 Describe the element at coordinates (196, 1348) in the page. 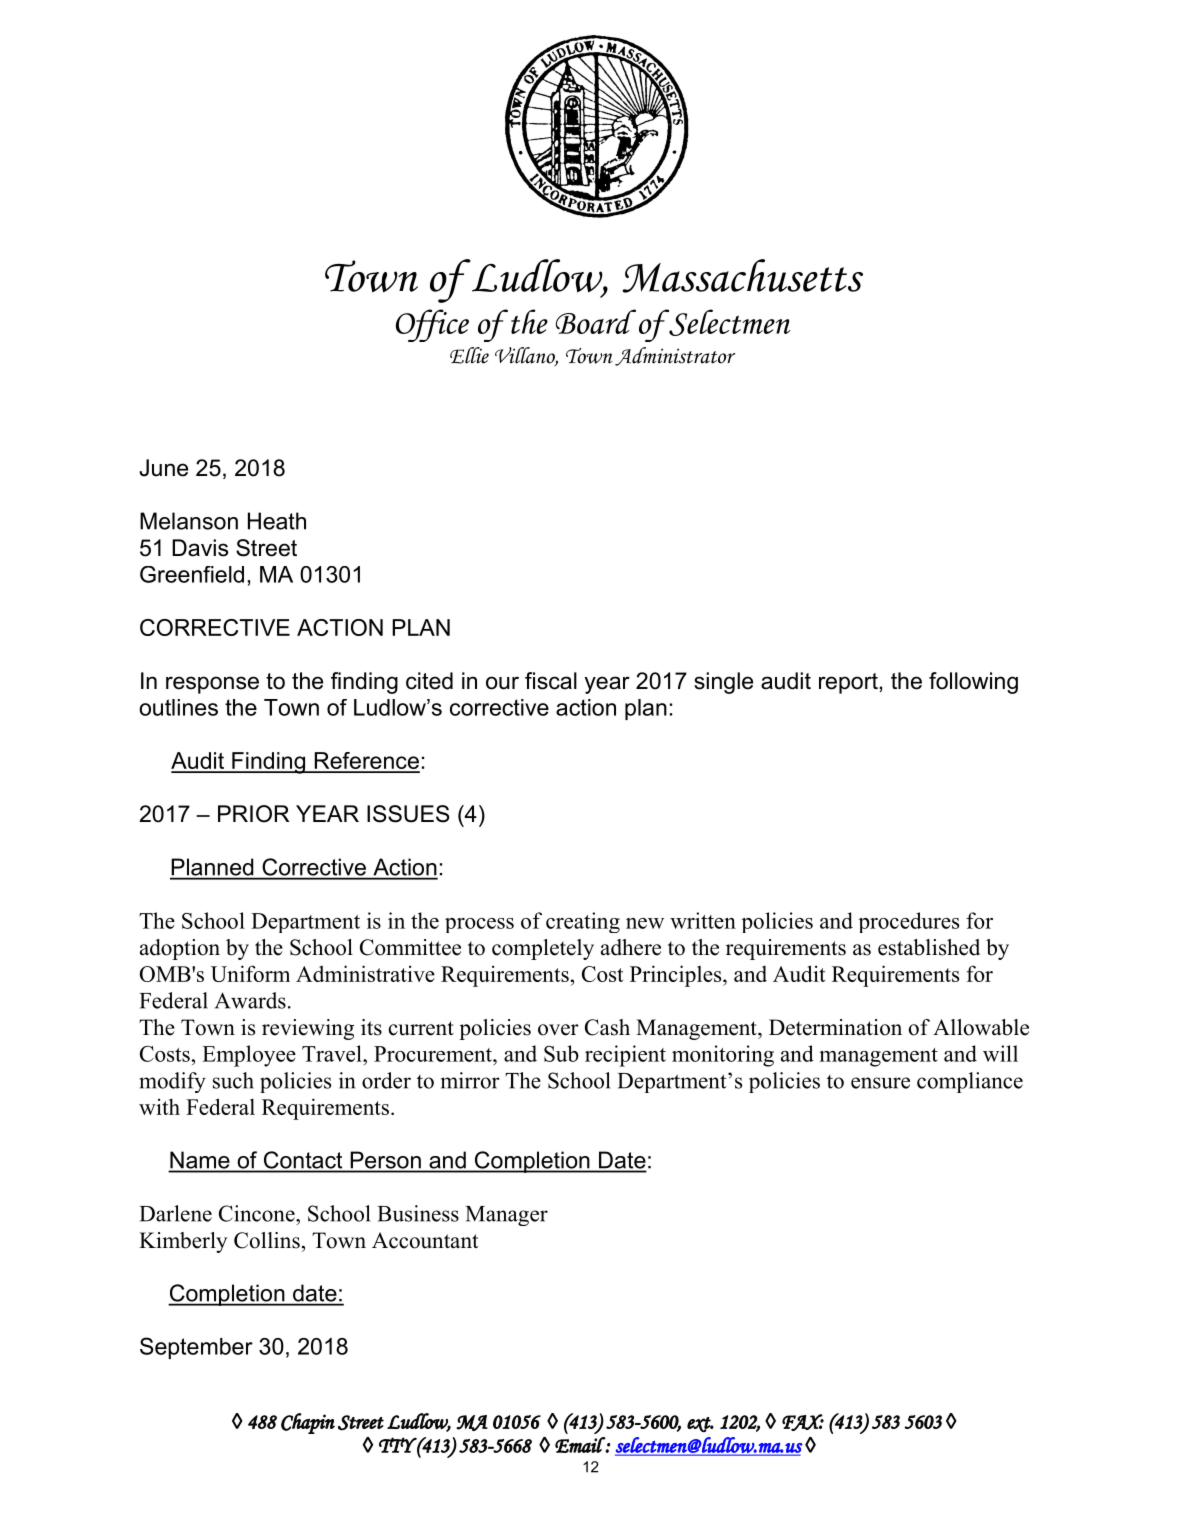

I see `September` at that location.
